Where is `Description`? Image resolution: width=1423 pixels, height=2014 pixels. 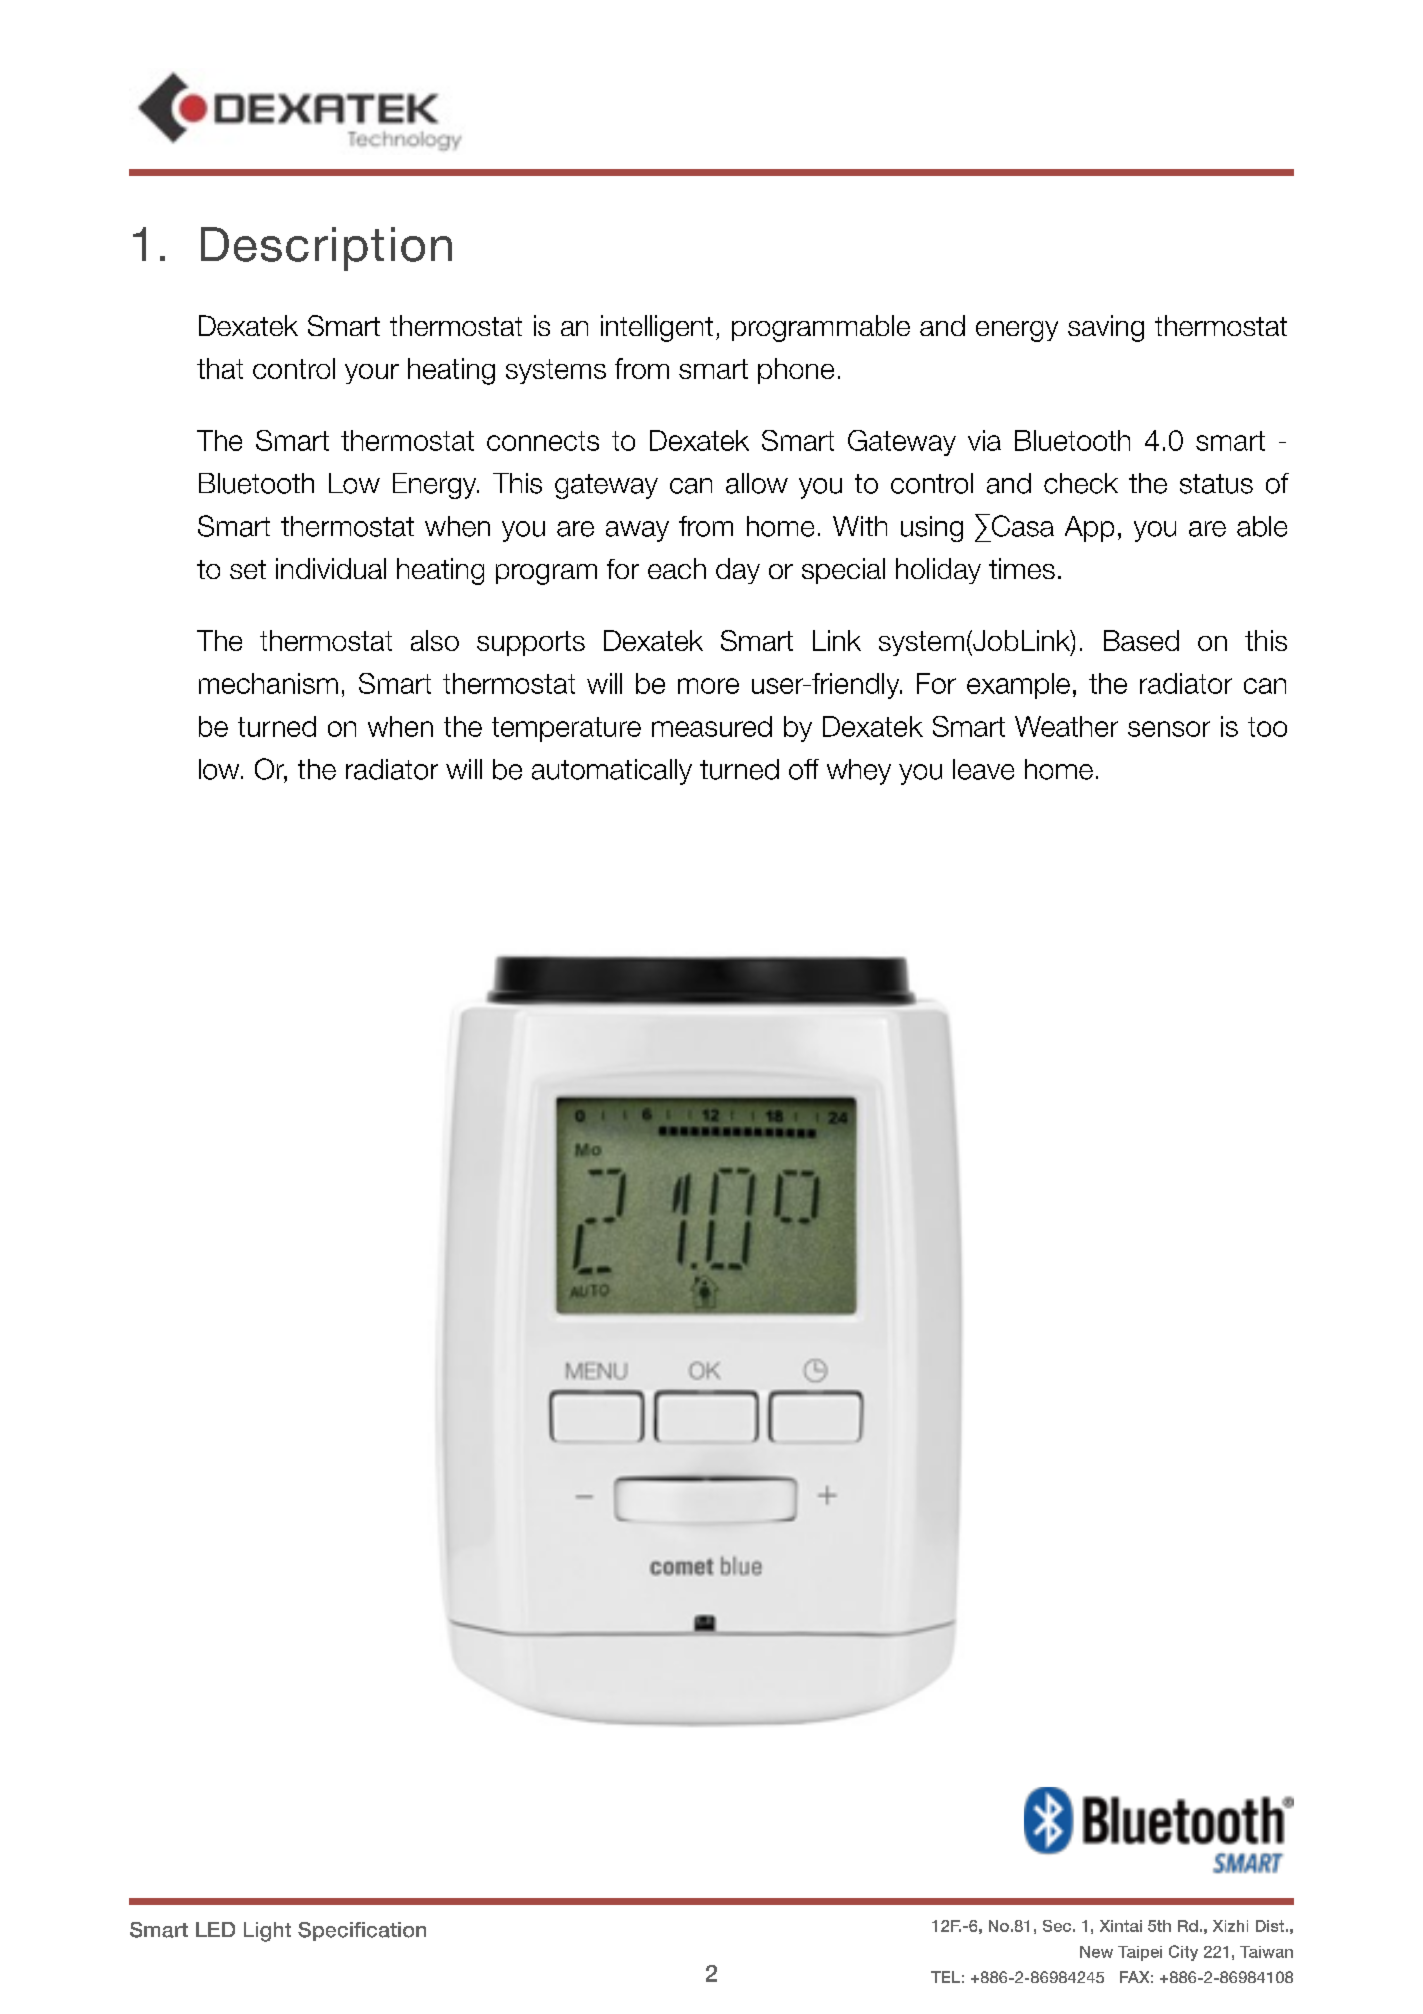 Description is located at coordinates (326, 249).
